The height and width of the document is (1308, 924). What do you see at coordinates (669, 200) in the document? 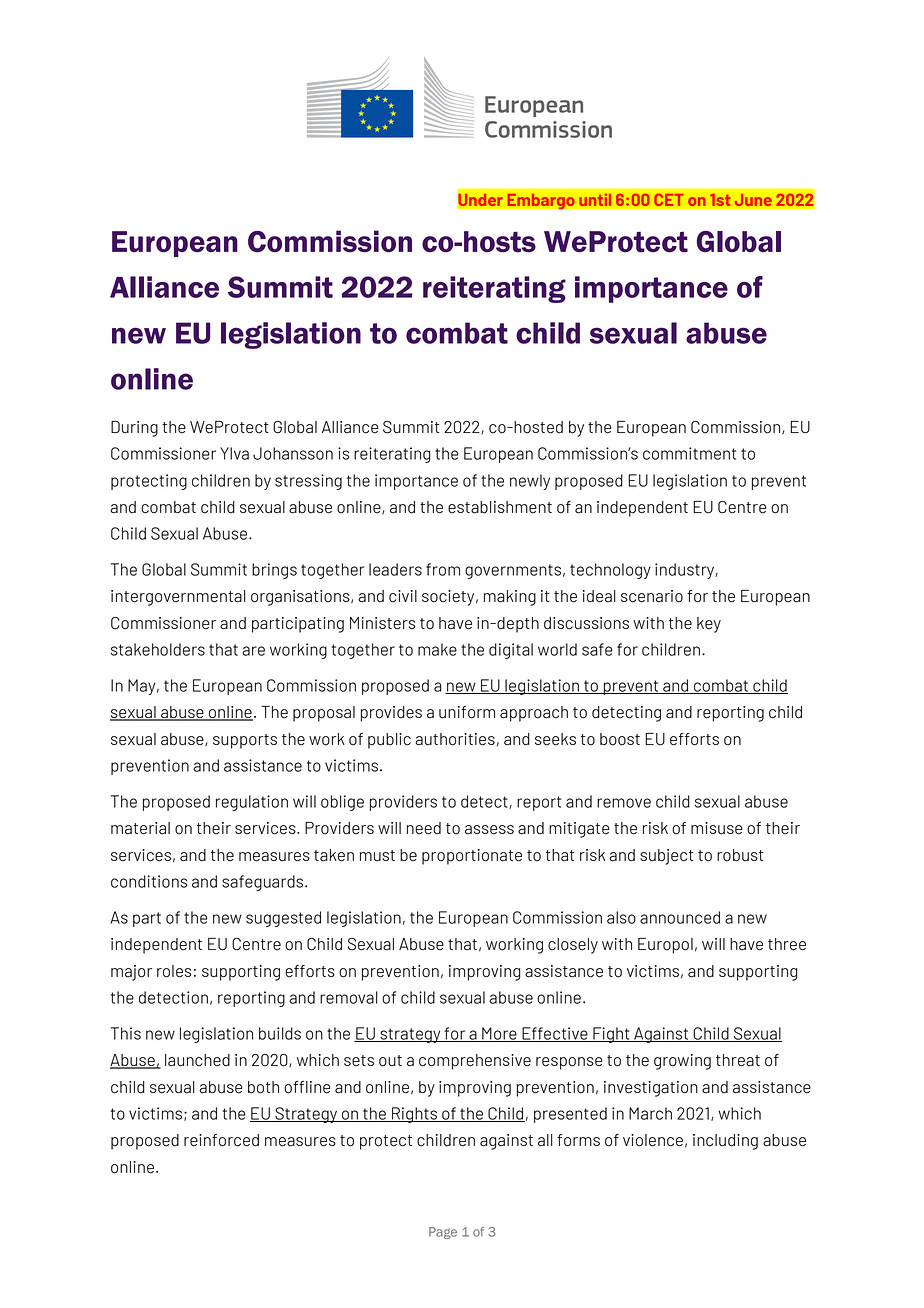
I see `CET` at bounding box center [669, 200].
